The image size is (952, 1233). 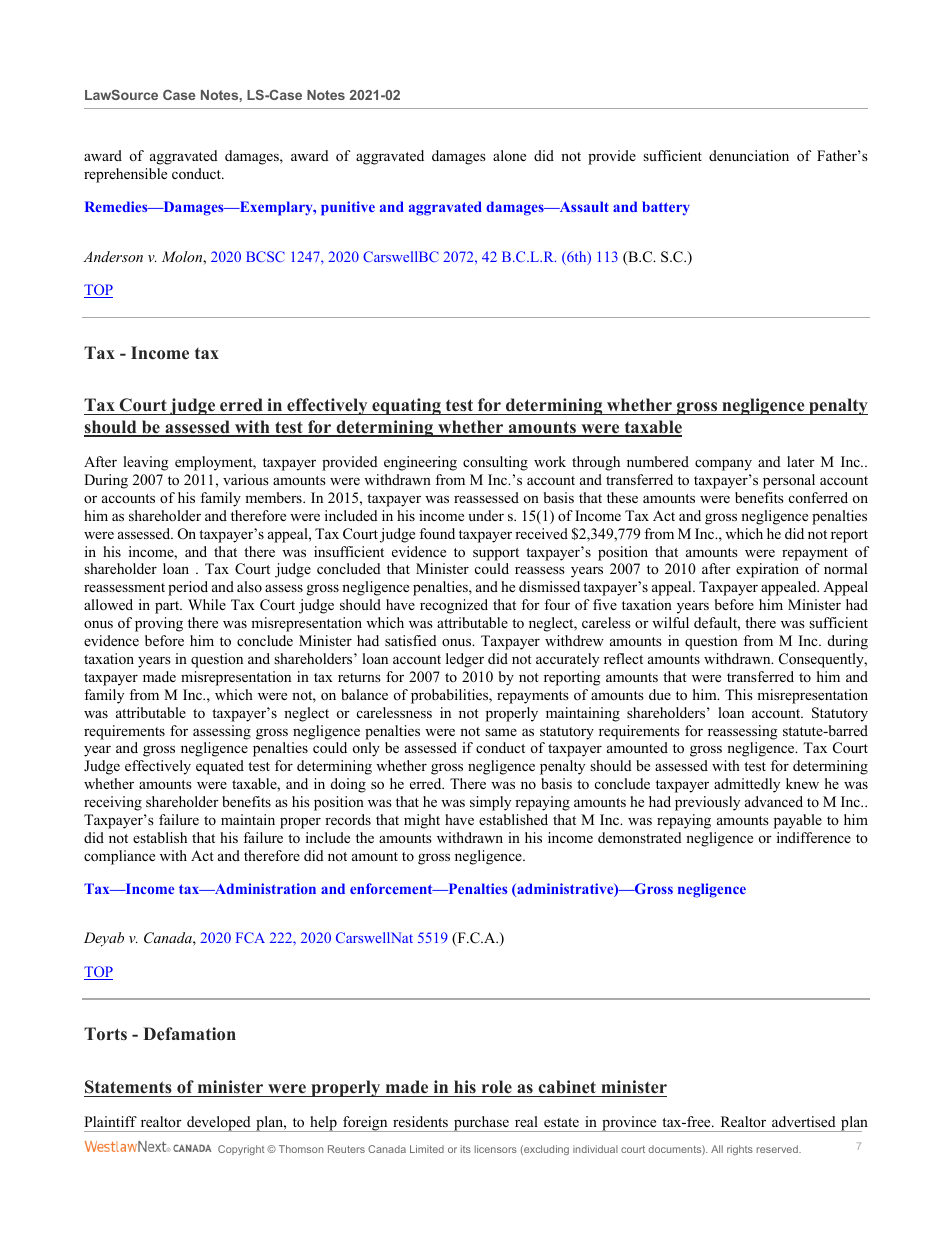 What do you see at coordinates (219, 1124) in the document?
I see `developed` at bounding box center [219, 1124].
